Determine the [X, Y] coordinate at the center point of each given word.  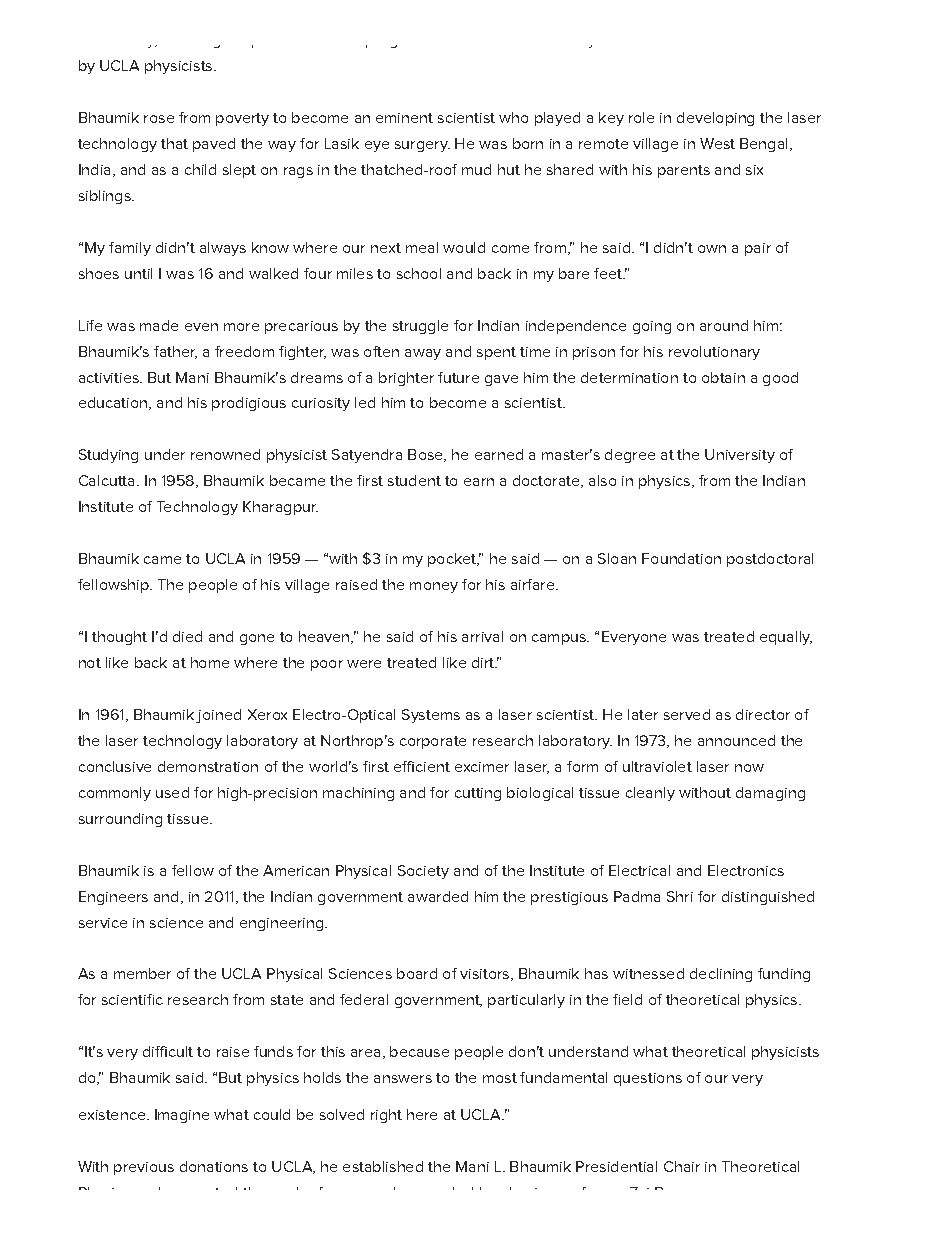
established [383, 1166]
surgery [422, 146]
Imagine [182, 1116]
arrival [482, 636]
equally [786, 638]
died [187, 636]
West [717, 143]
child [200, 169]
